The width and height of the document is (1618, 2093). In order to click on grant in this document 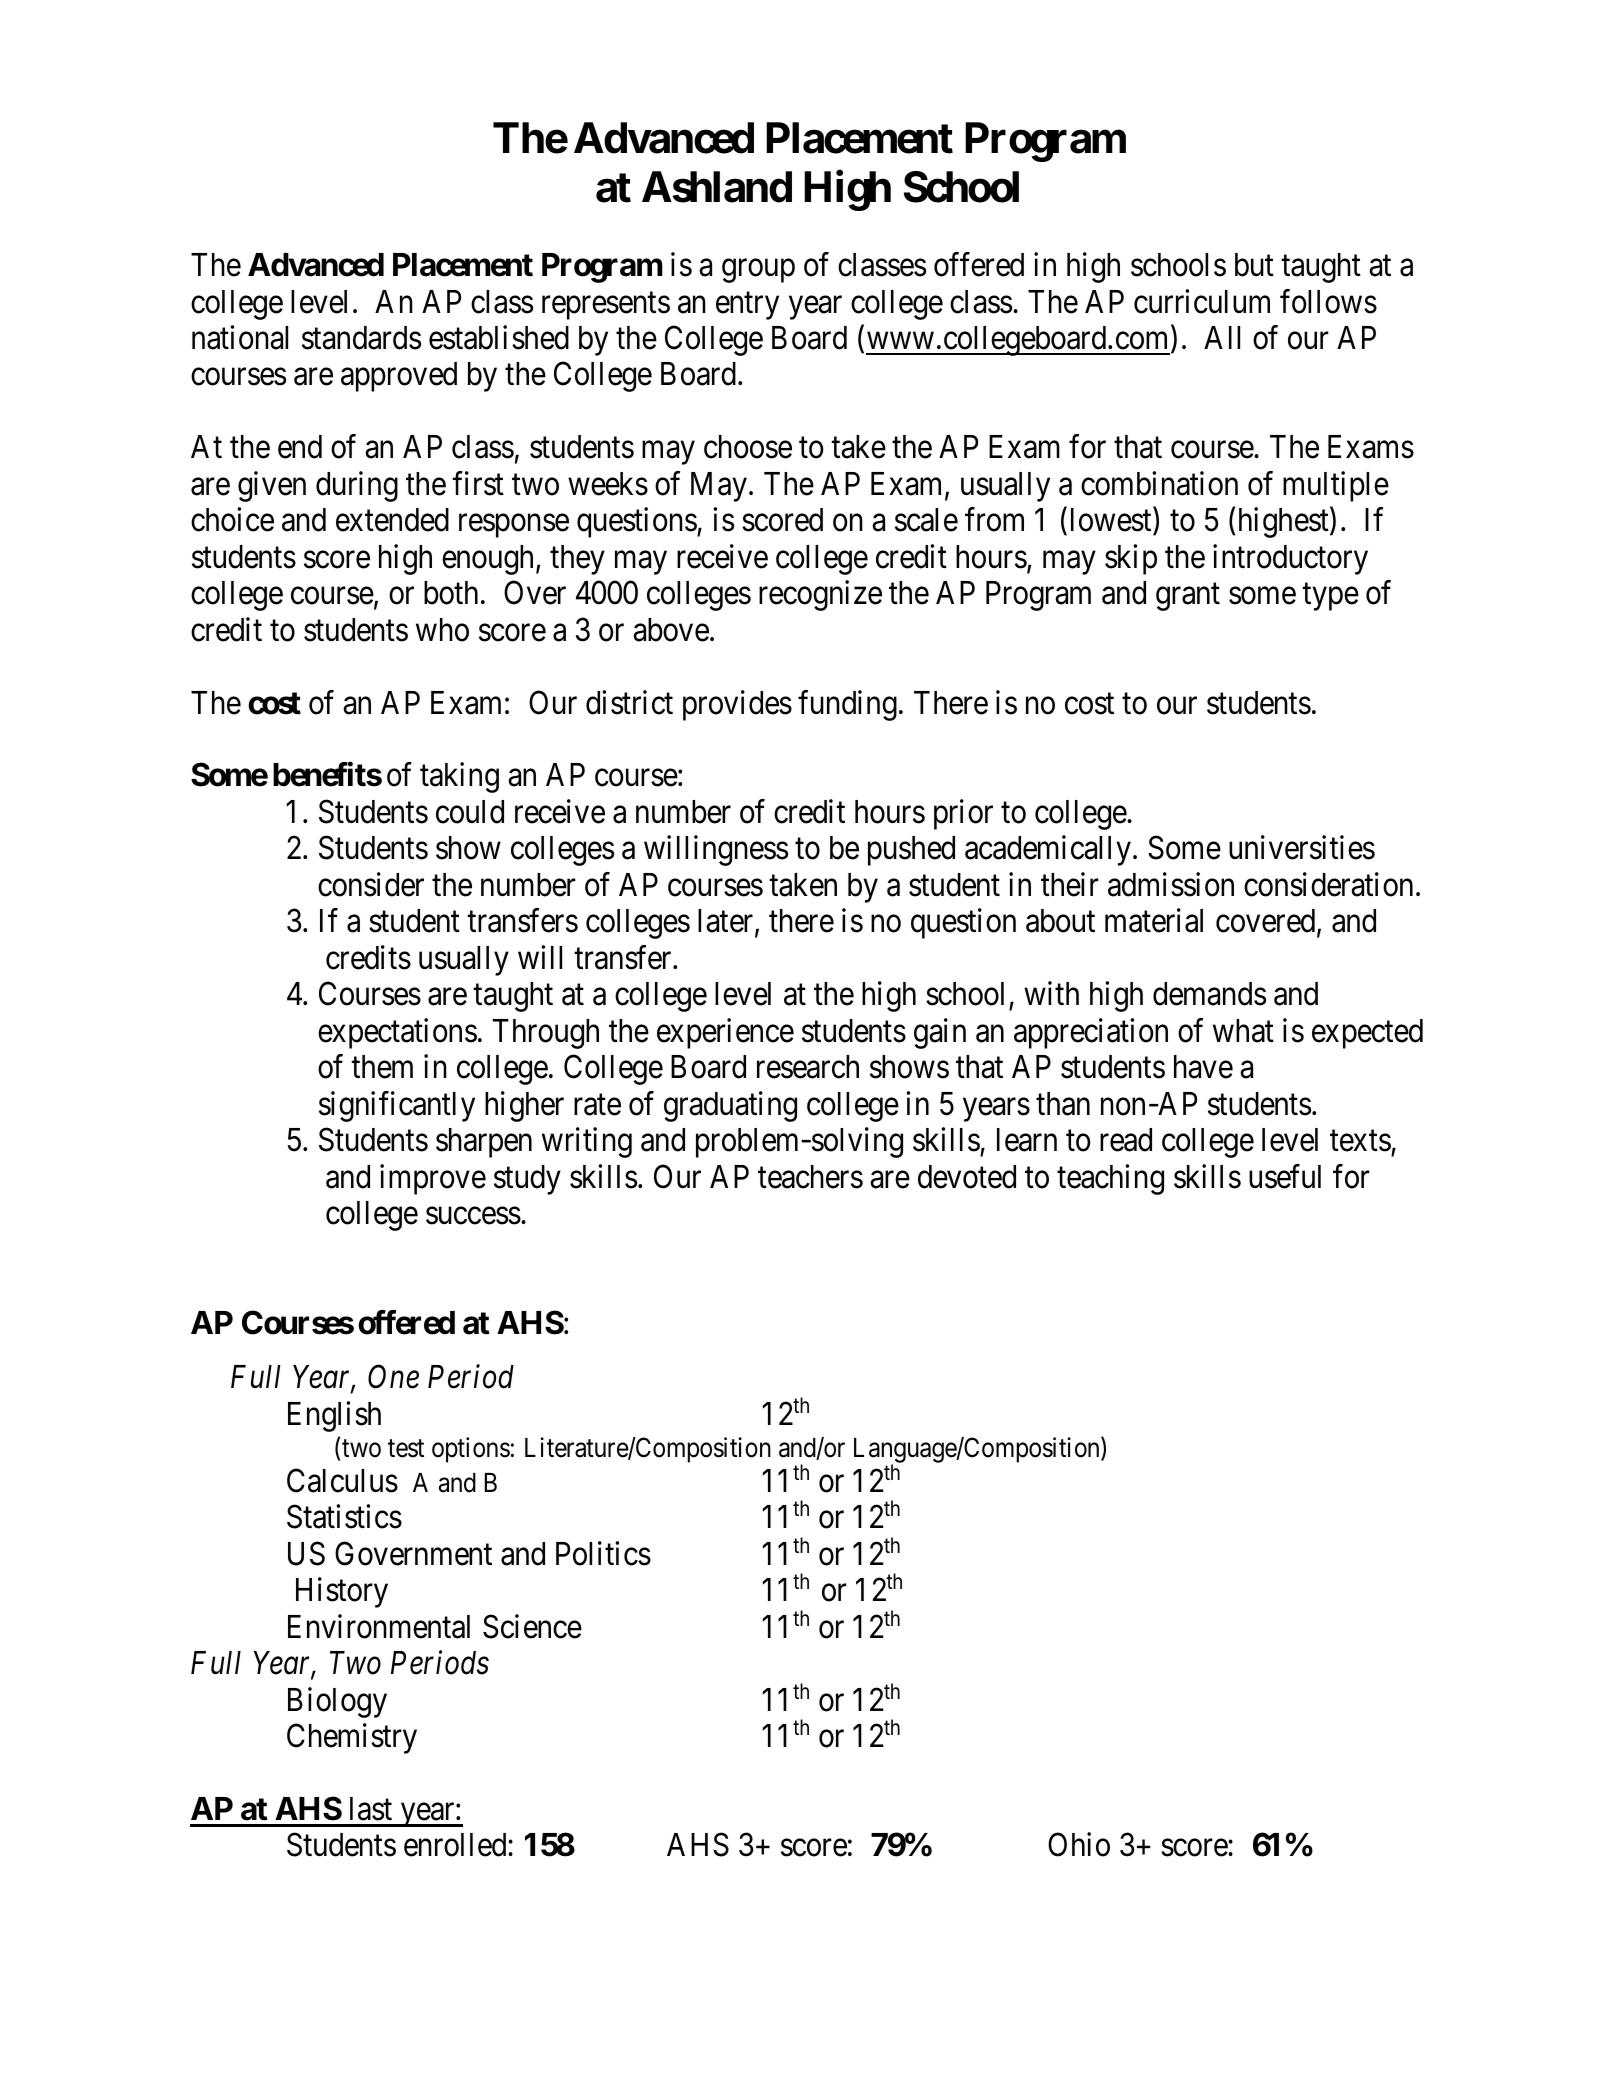, I will do `click(1188, 597)`.
